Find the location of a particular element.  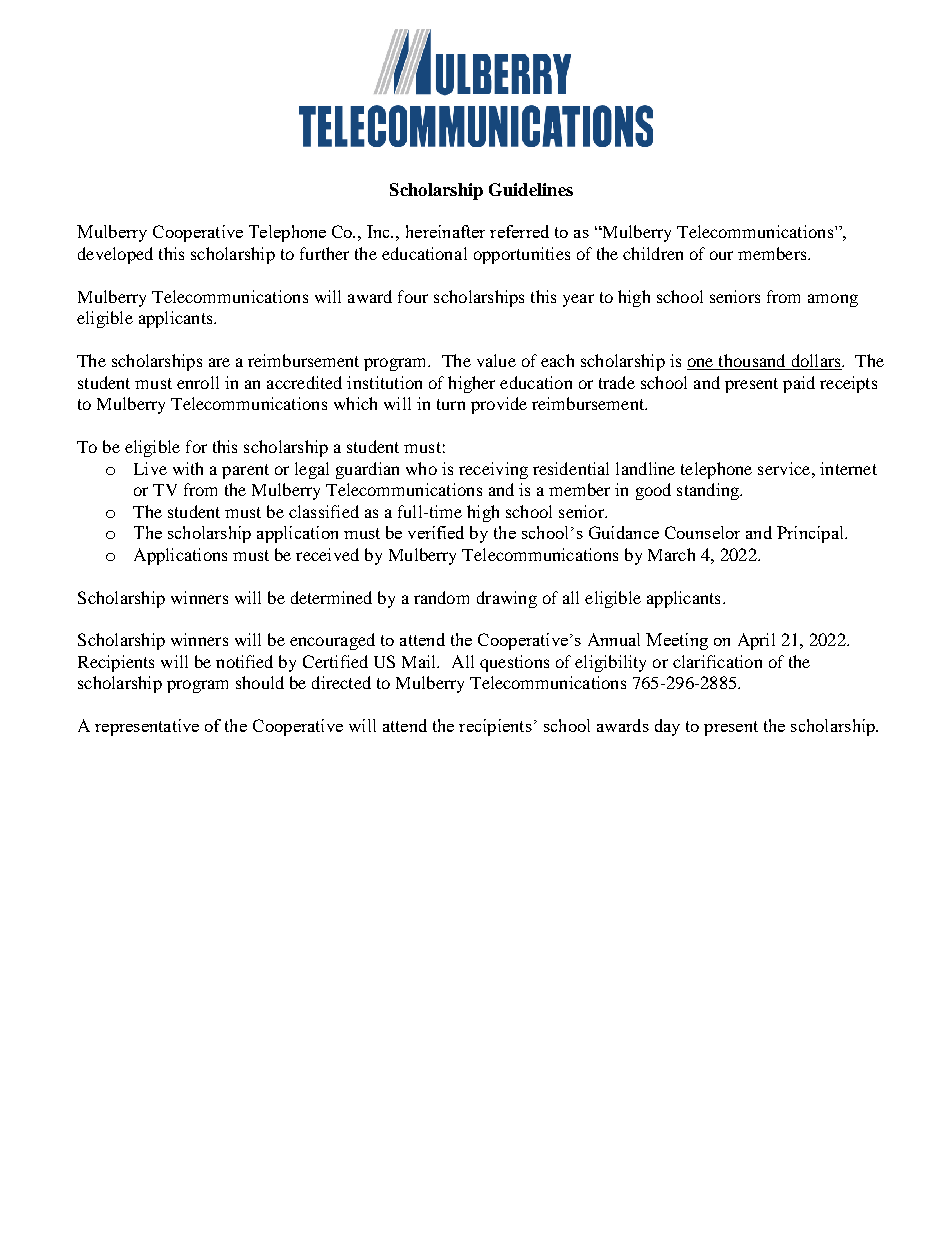

service is located at coordinates (784, 468).
